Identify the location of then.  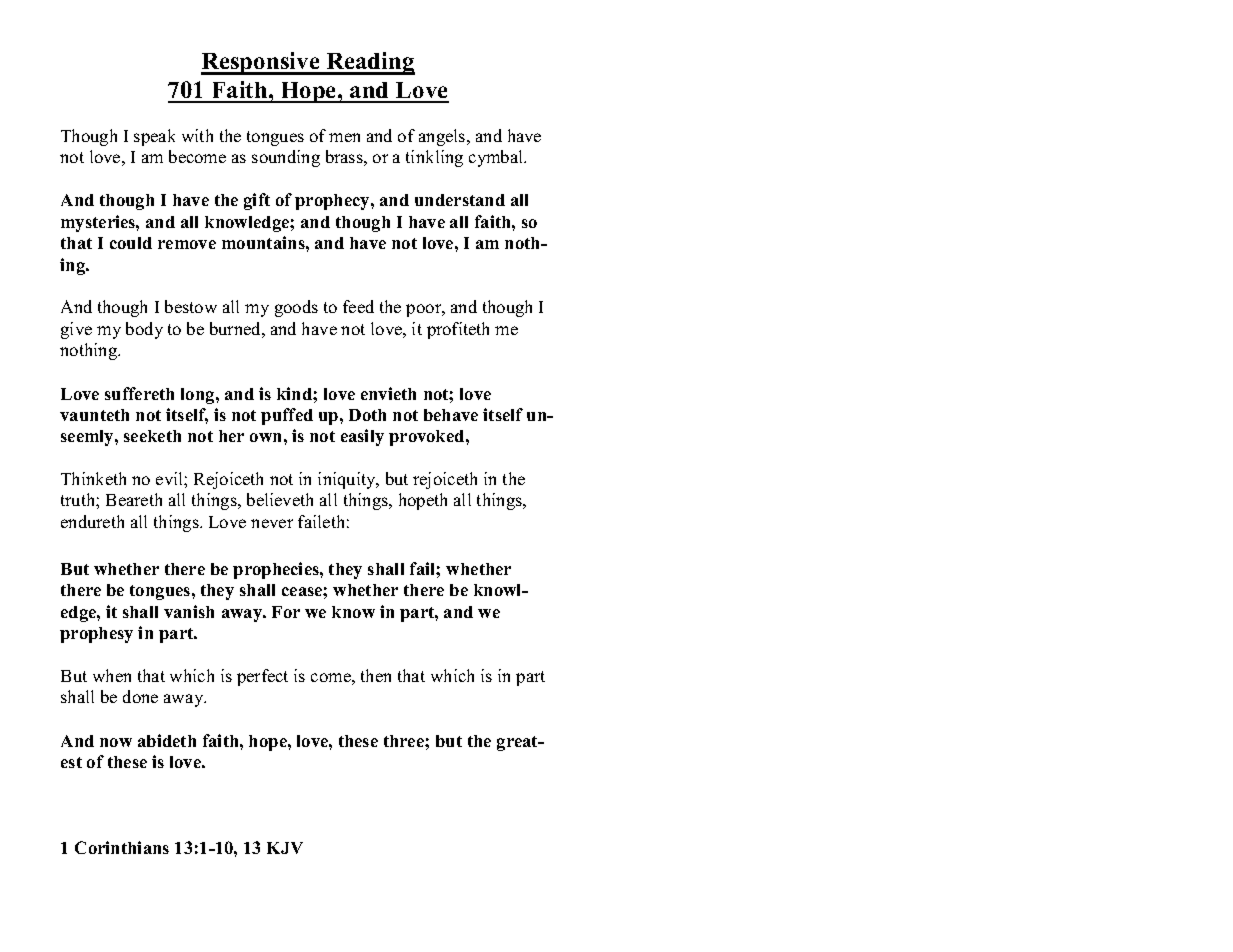
(376, 675).
